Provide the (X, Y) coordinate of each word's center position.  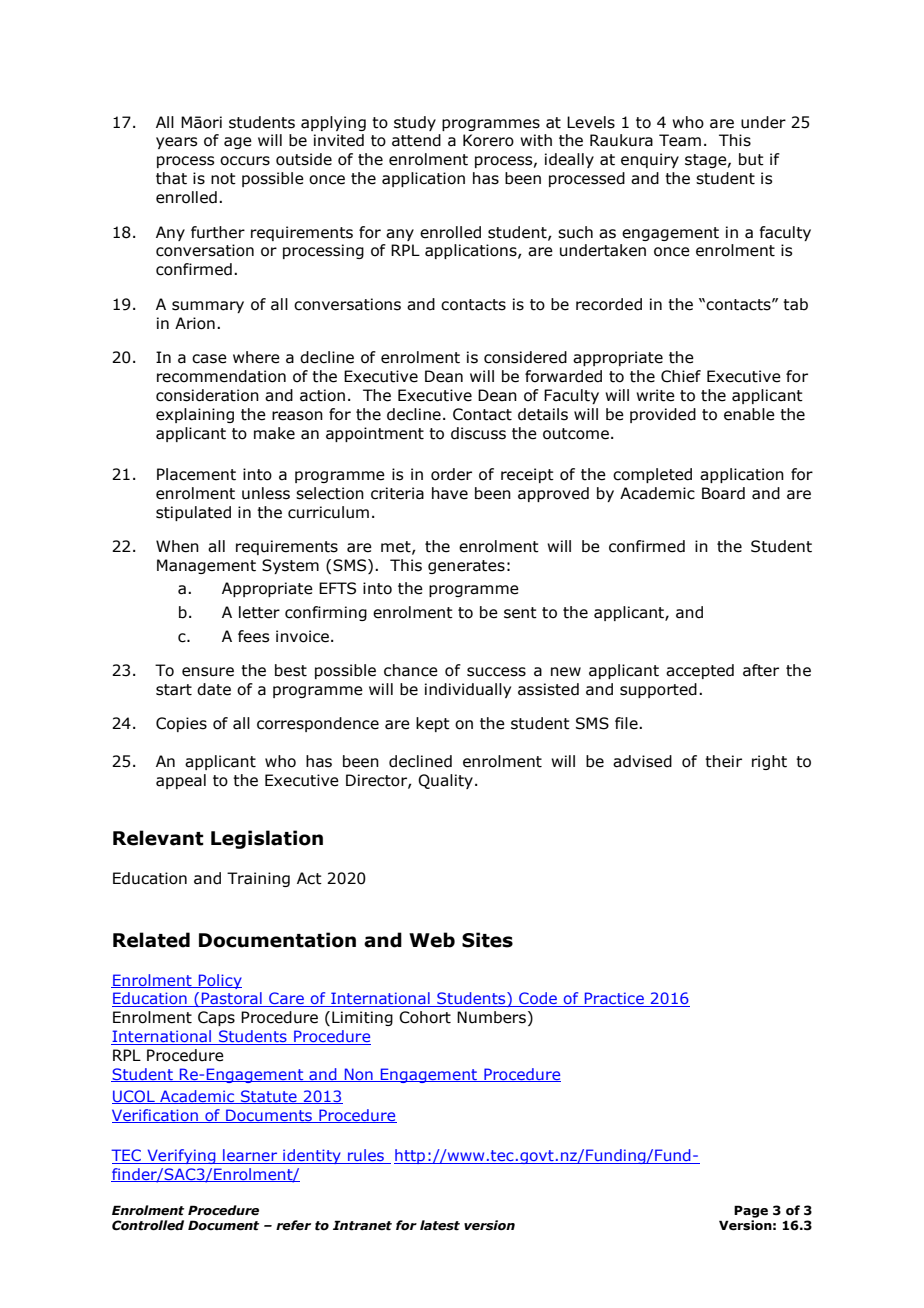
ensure (208, 672)
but (751, 159)
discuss (478, 433)
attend (416, 140)
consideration (207, 395)
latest (440, 1225)
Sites (487, 940)
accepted (700, 671)
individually (468, 690)
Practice (614, 999)
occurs (245, 161)
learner (250, 1156)
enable (749, 414)
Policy (219, 981)
